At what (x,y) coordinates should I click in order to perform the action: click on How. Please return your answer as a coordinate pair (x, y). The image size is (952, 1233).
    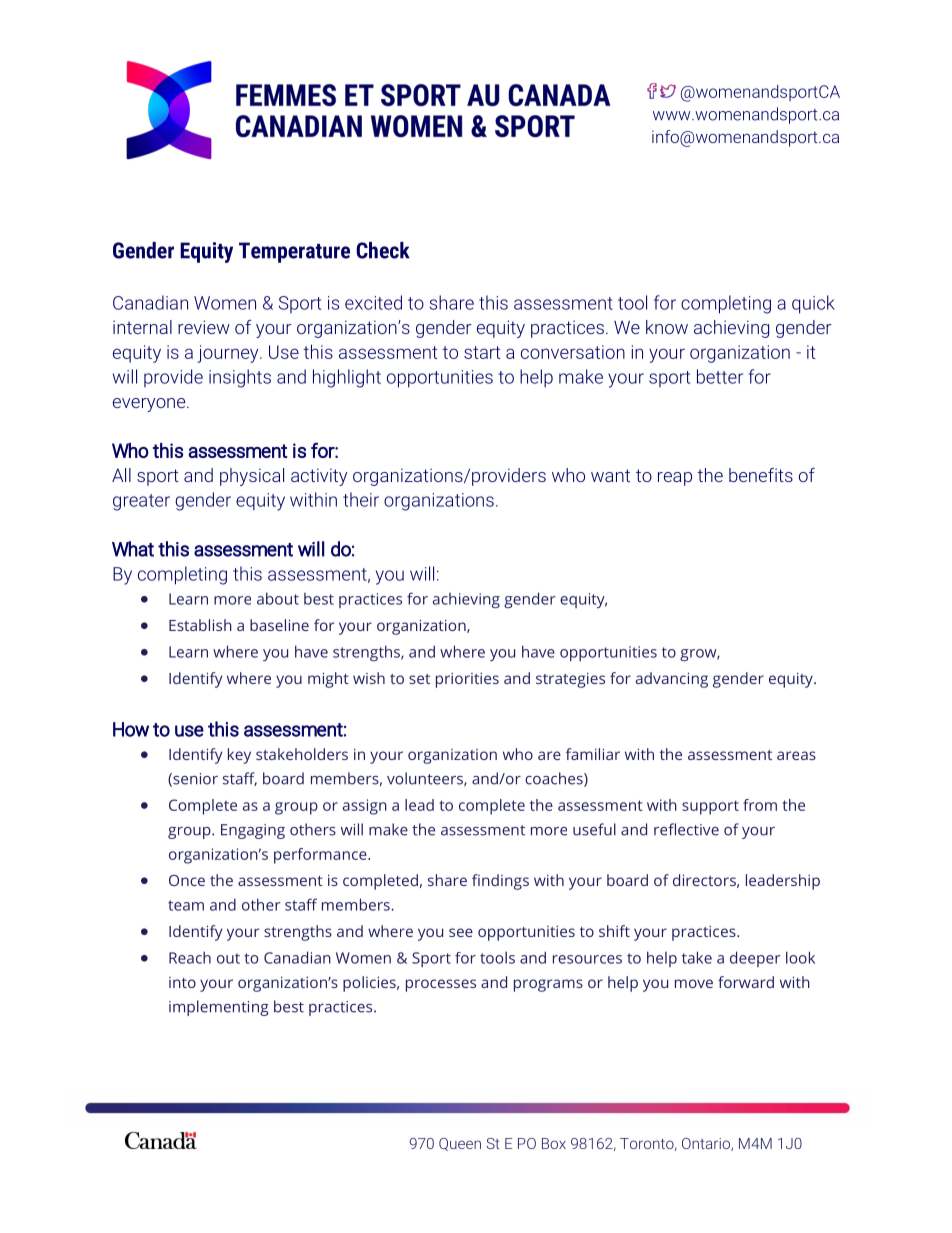
    Looking at the image, I should click on (131, 729).
